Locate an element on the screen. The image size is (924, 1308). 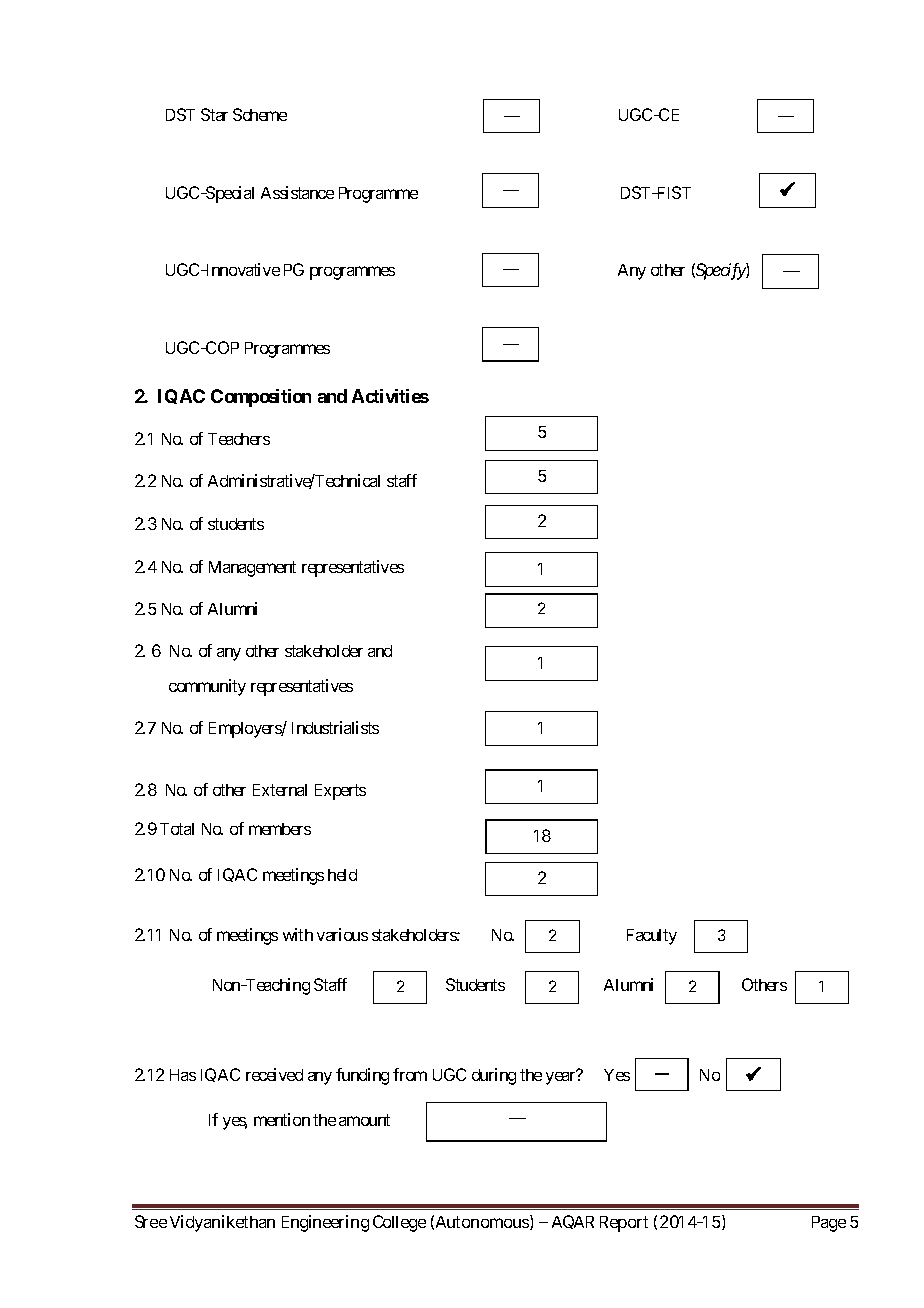
held is located at coordinates (342, 875).
